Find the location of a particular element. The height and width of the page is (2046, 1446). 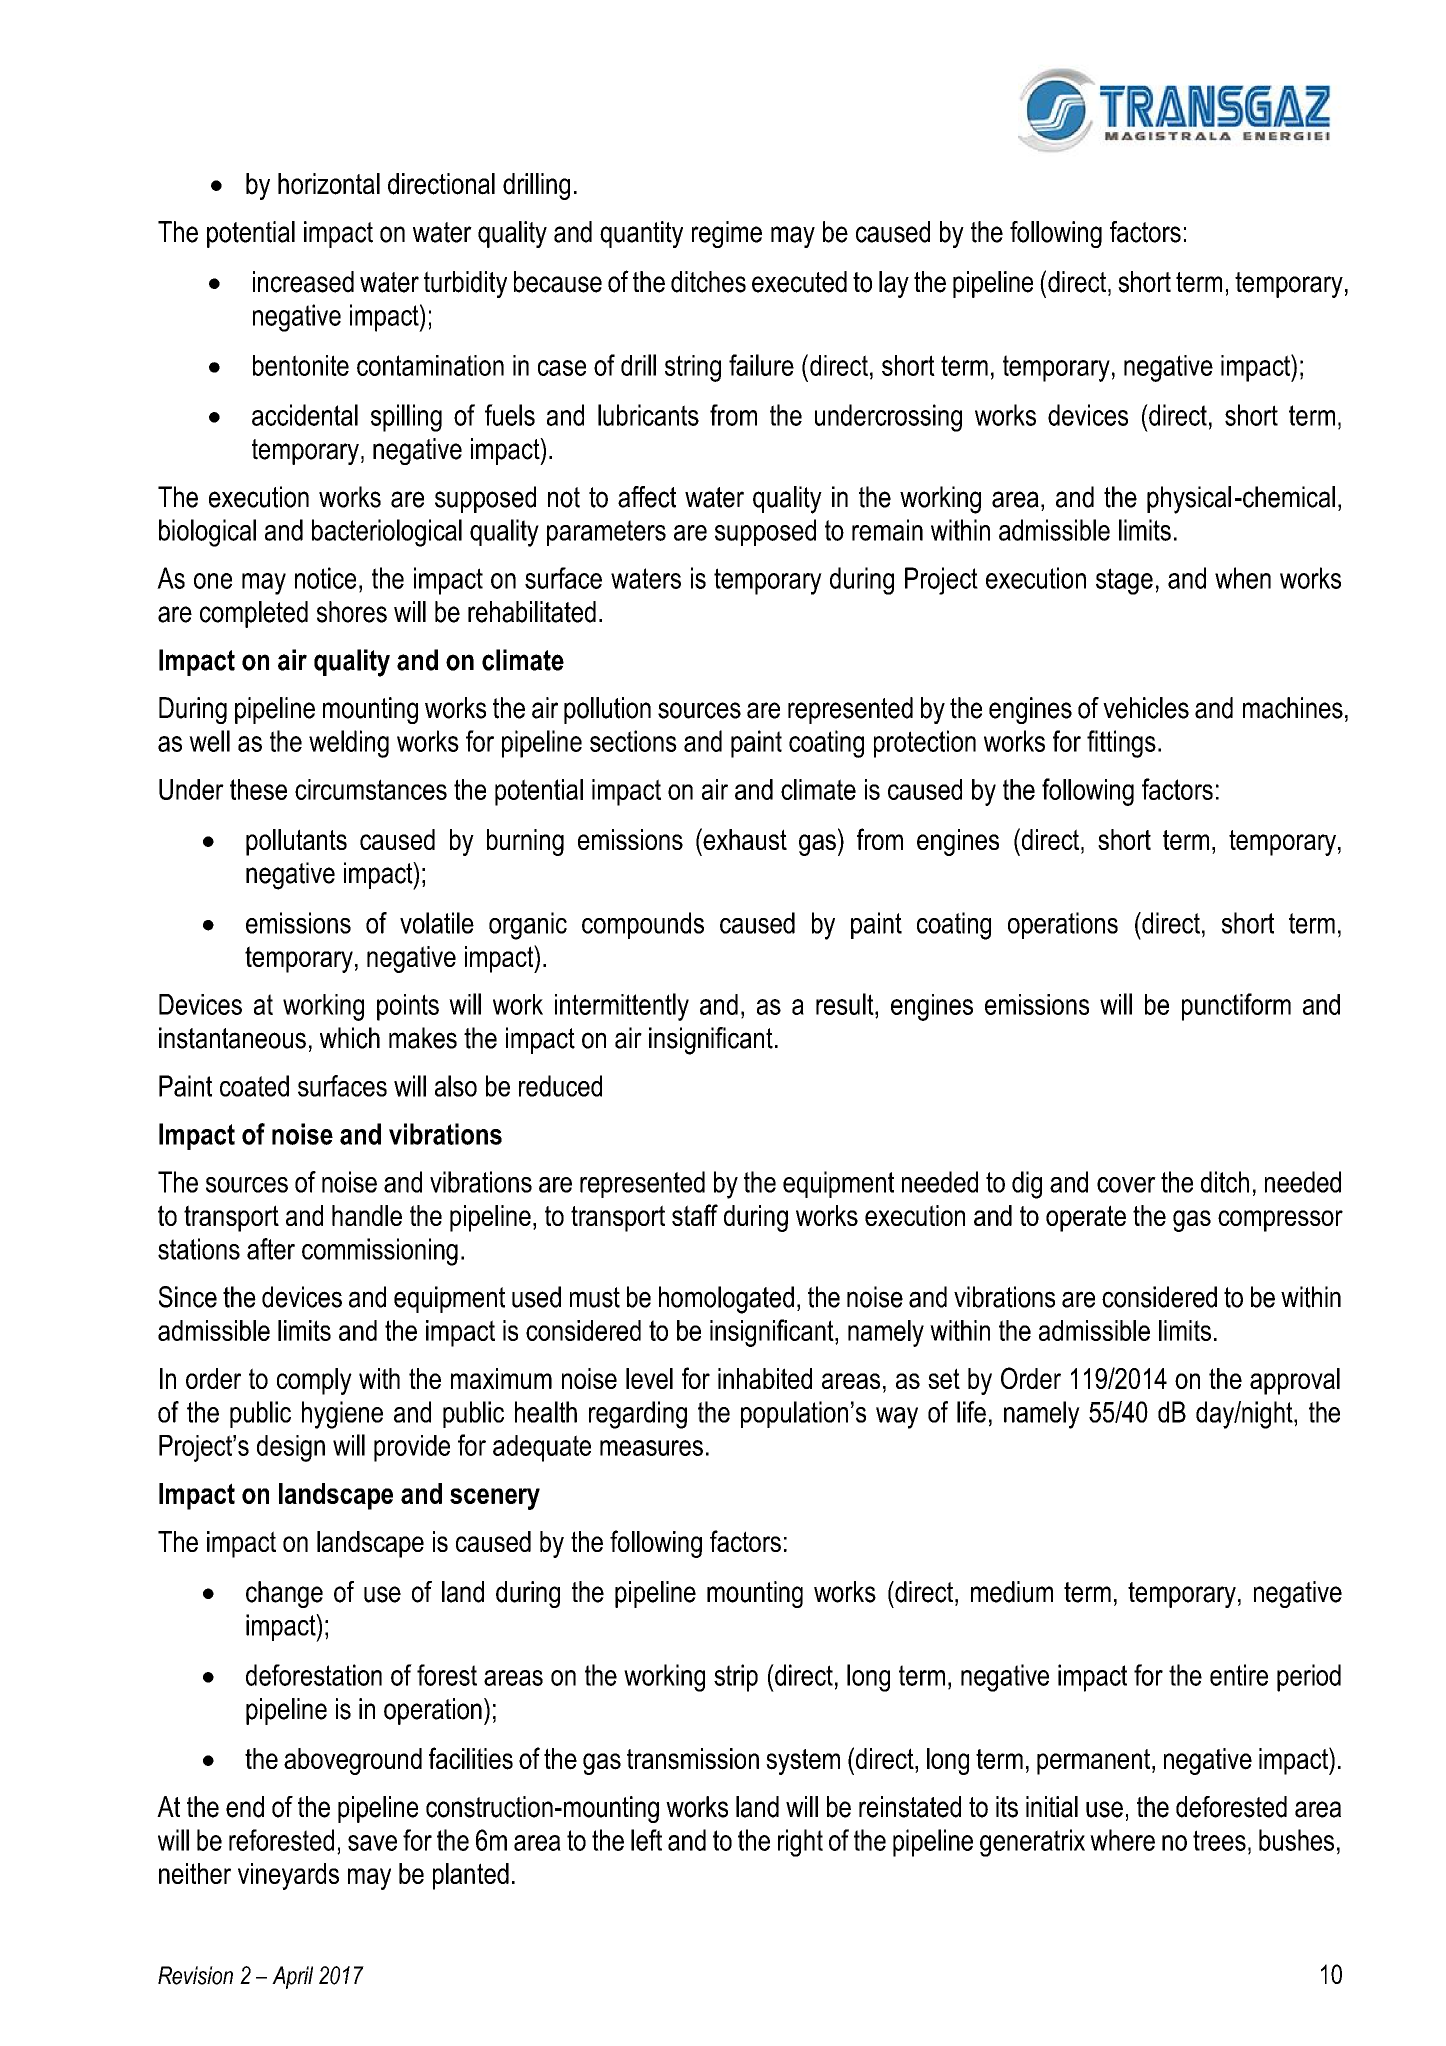

April is located at coordinates (292, 1977).
